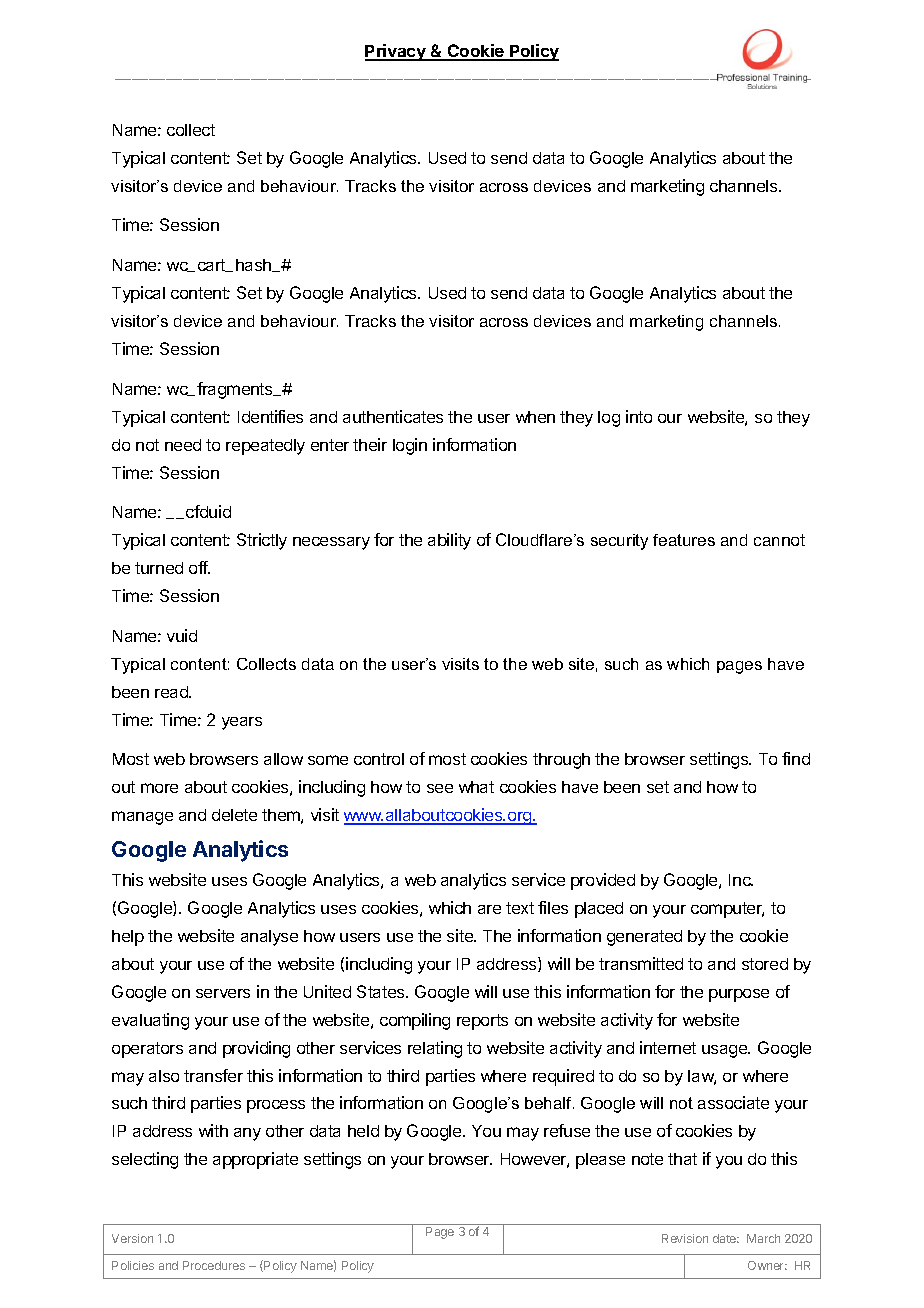  I want to click on into, so click(639, 416).
